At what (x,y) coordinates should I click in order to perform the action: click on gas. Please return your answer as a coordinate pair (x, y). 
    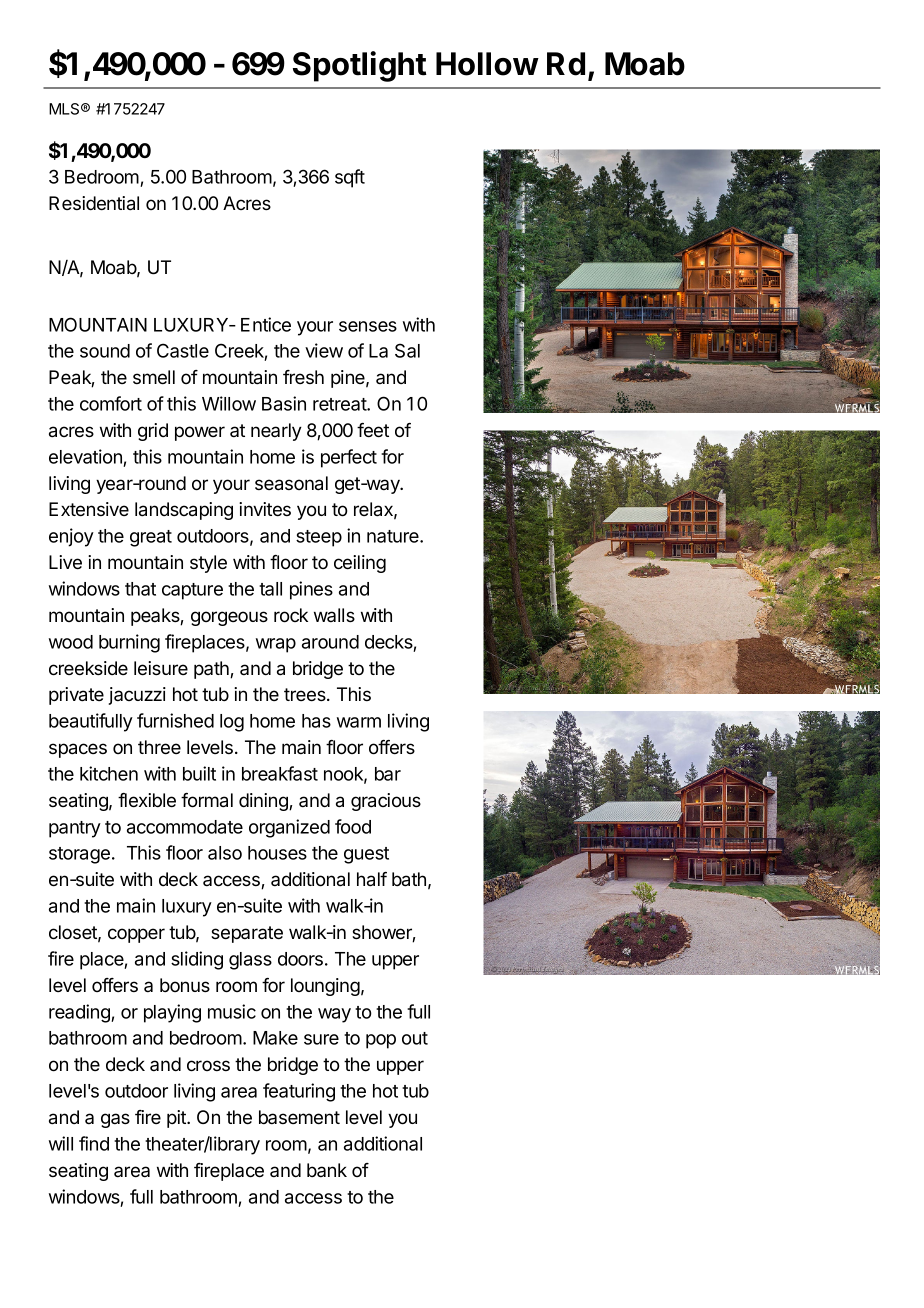
    Looking at the image, I should click on (115, 1120).
